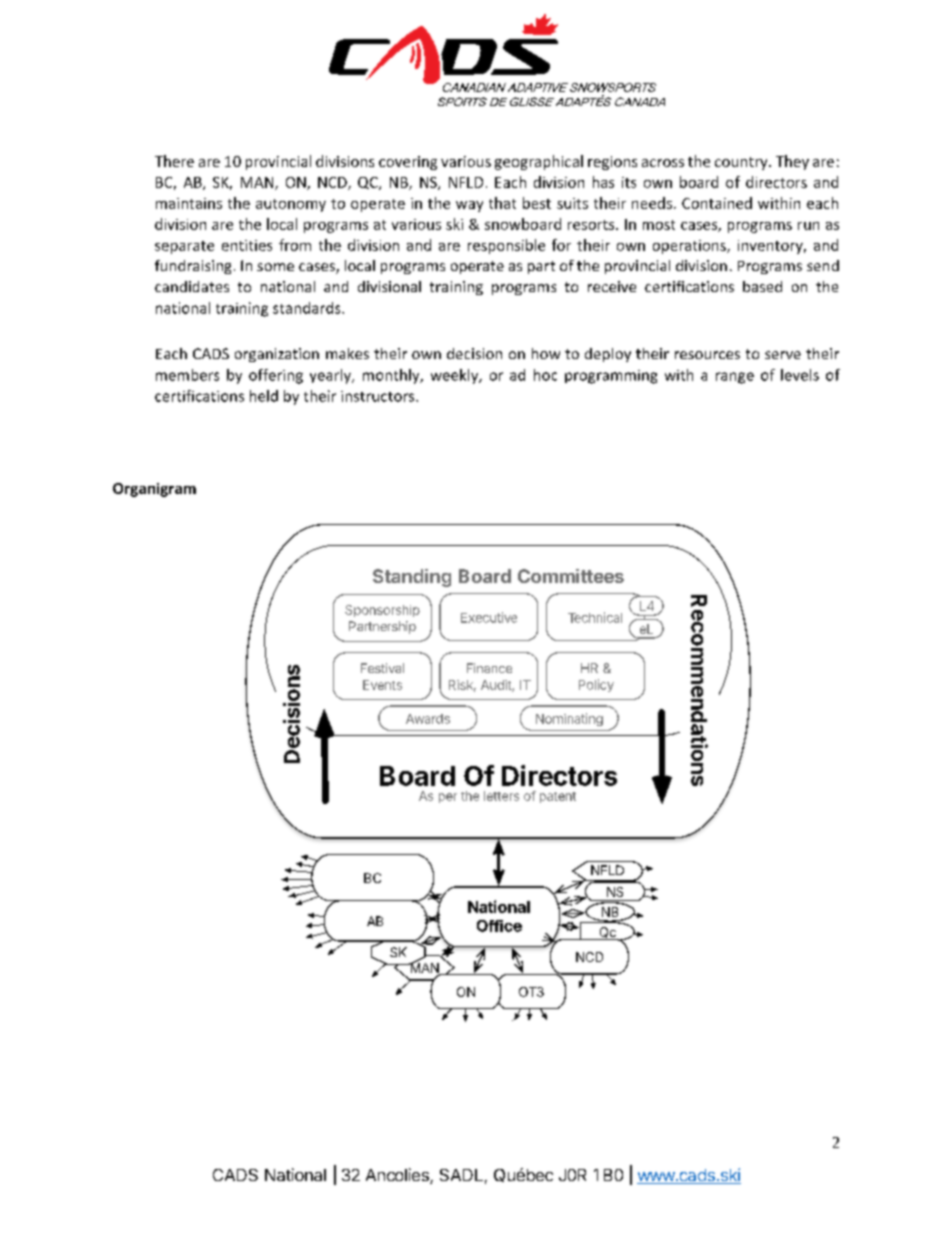  I want to click on letters, so click(501, 796).
